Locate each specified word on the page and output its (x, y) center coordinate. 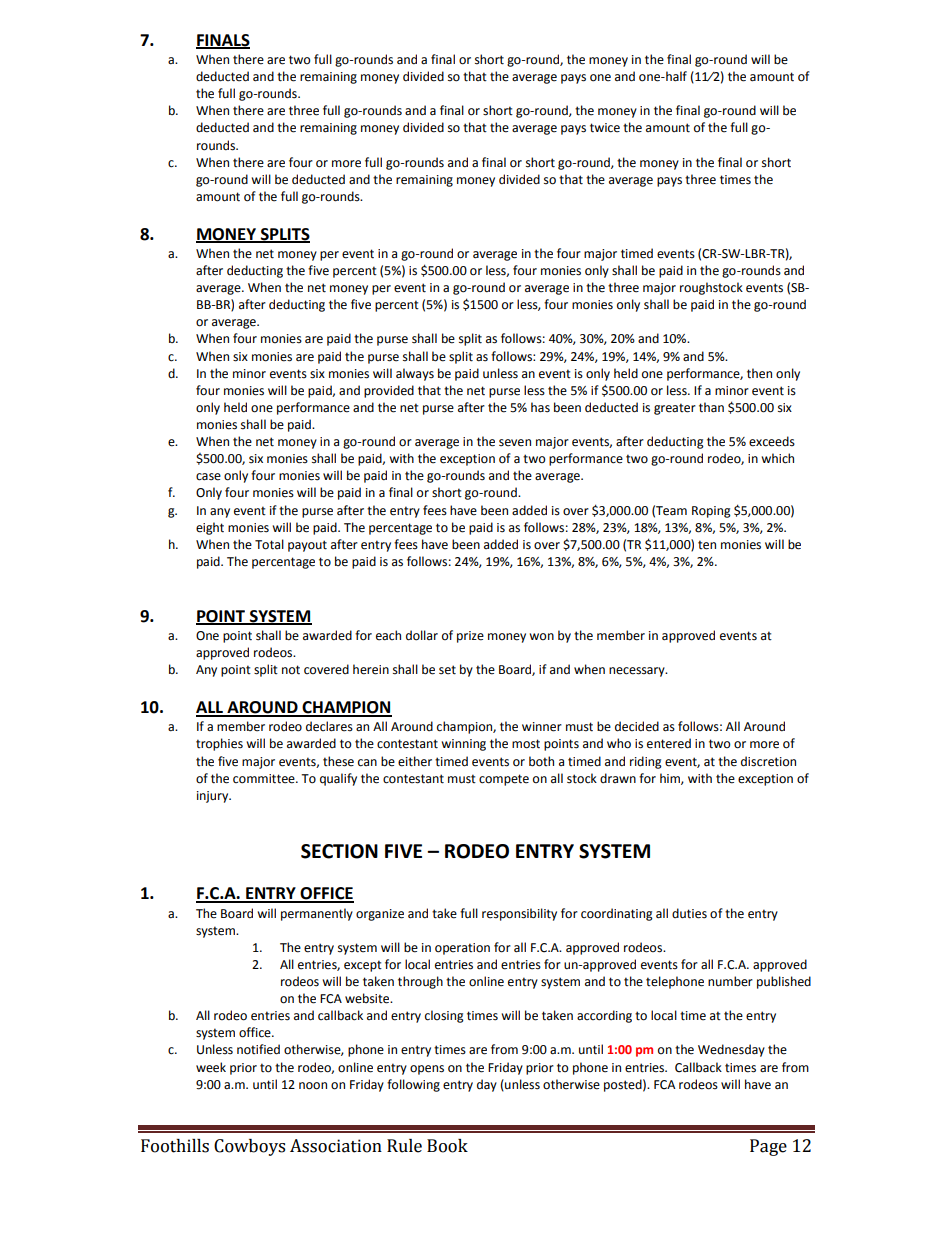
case (208, 477)
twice (605, 128)
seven (515, 443)
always (415, 374)
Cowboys (249, 1147)
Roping (711, 512)
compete (504, 780)
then (759, 373)
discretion (768, 761)
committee (265, 779)
